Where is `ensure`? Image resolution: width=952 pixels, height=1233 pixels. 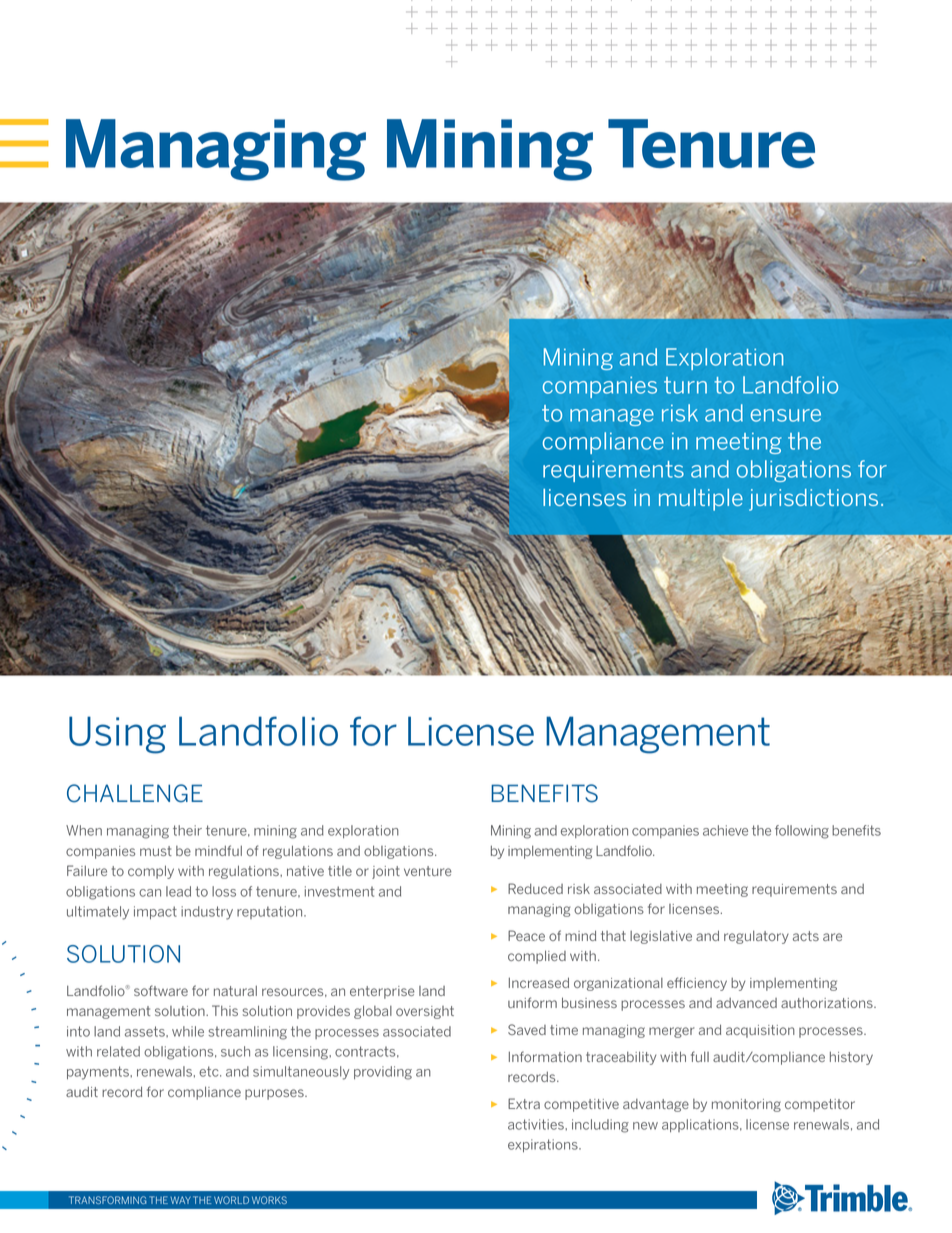 ensure is located at coordinates (786, 415).
